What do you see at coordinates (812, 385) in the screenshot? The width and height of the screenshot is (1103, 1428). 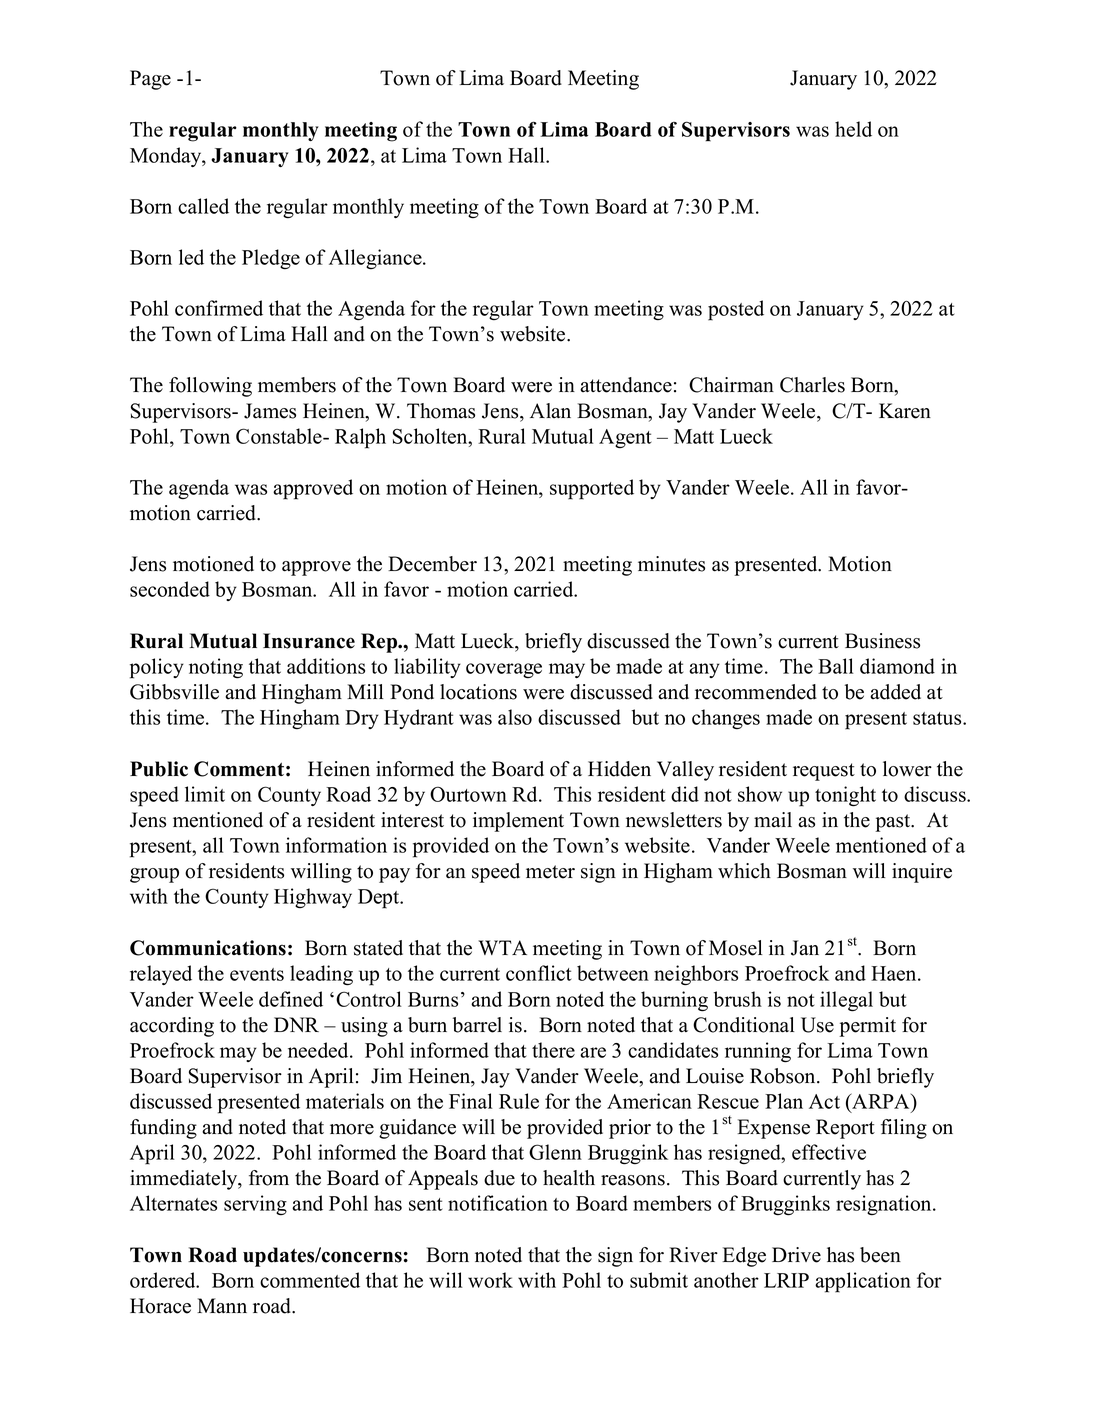 I see `Charles` at bounding box center [812, 385].
